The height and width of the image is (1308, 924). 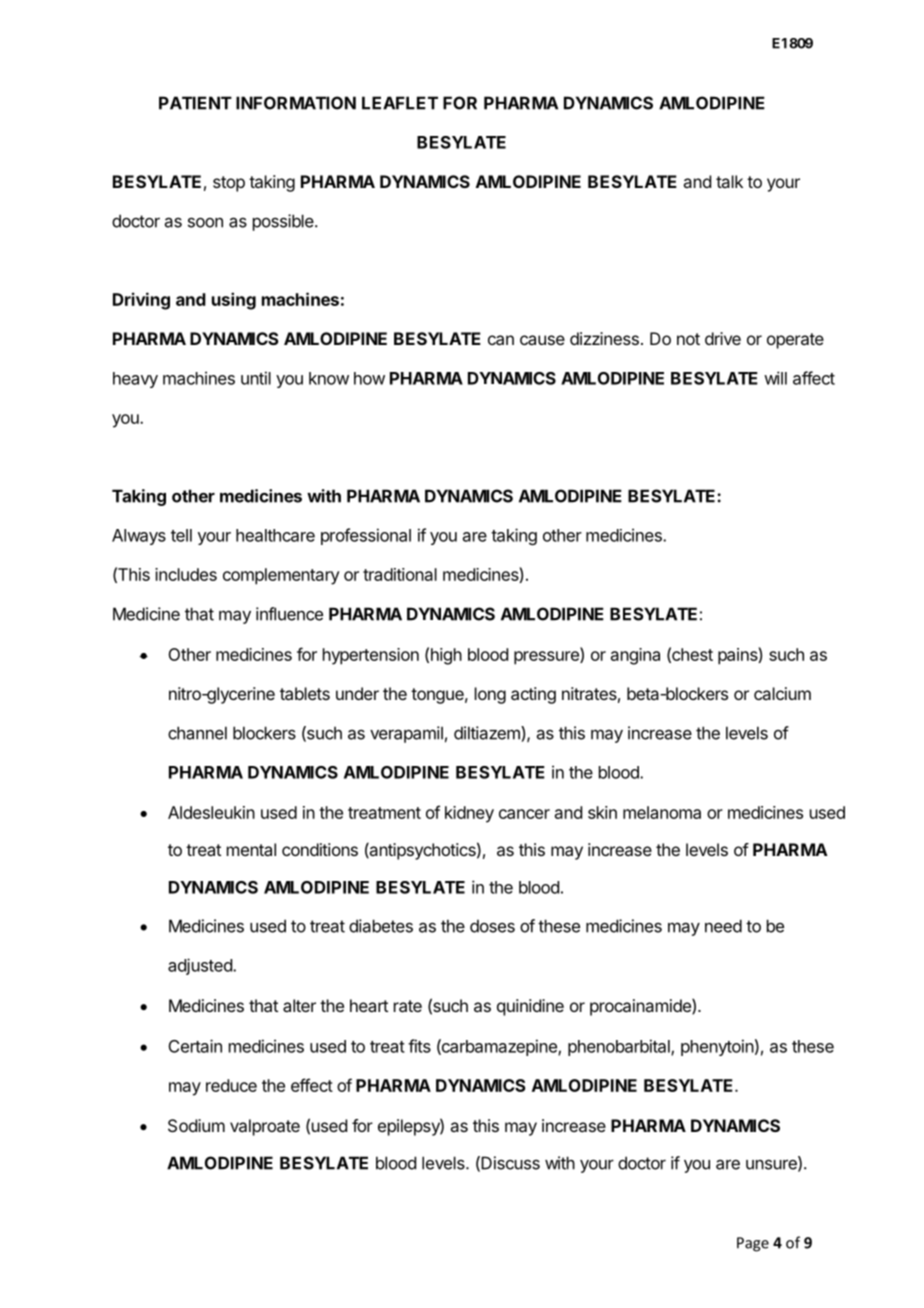 What do you see at coordinates (195, 103) in the image?
I see `PATIENT` at bounding box center [195, 103].
